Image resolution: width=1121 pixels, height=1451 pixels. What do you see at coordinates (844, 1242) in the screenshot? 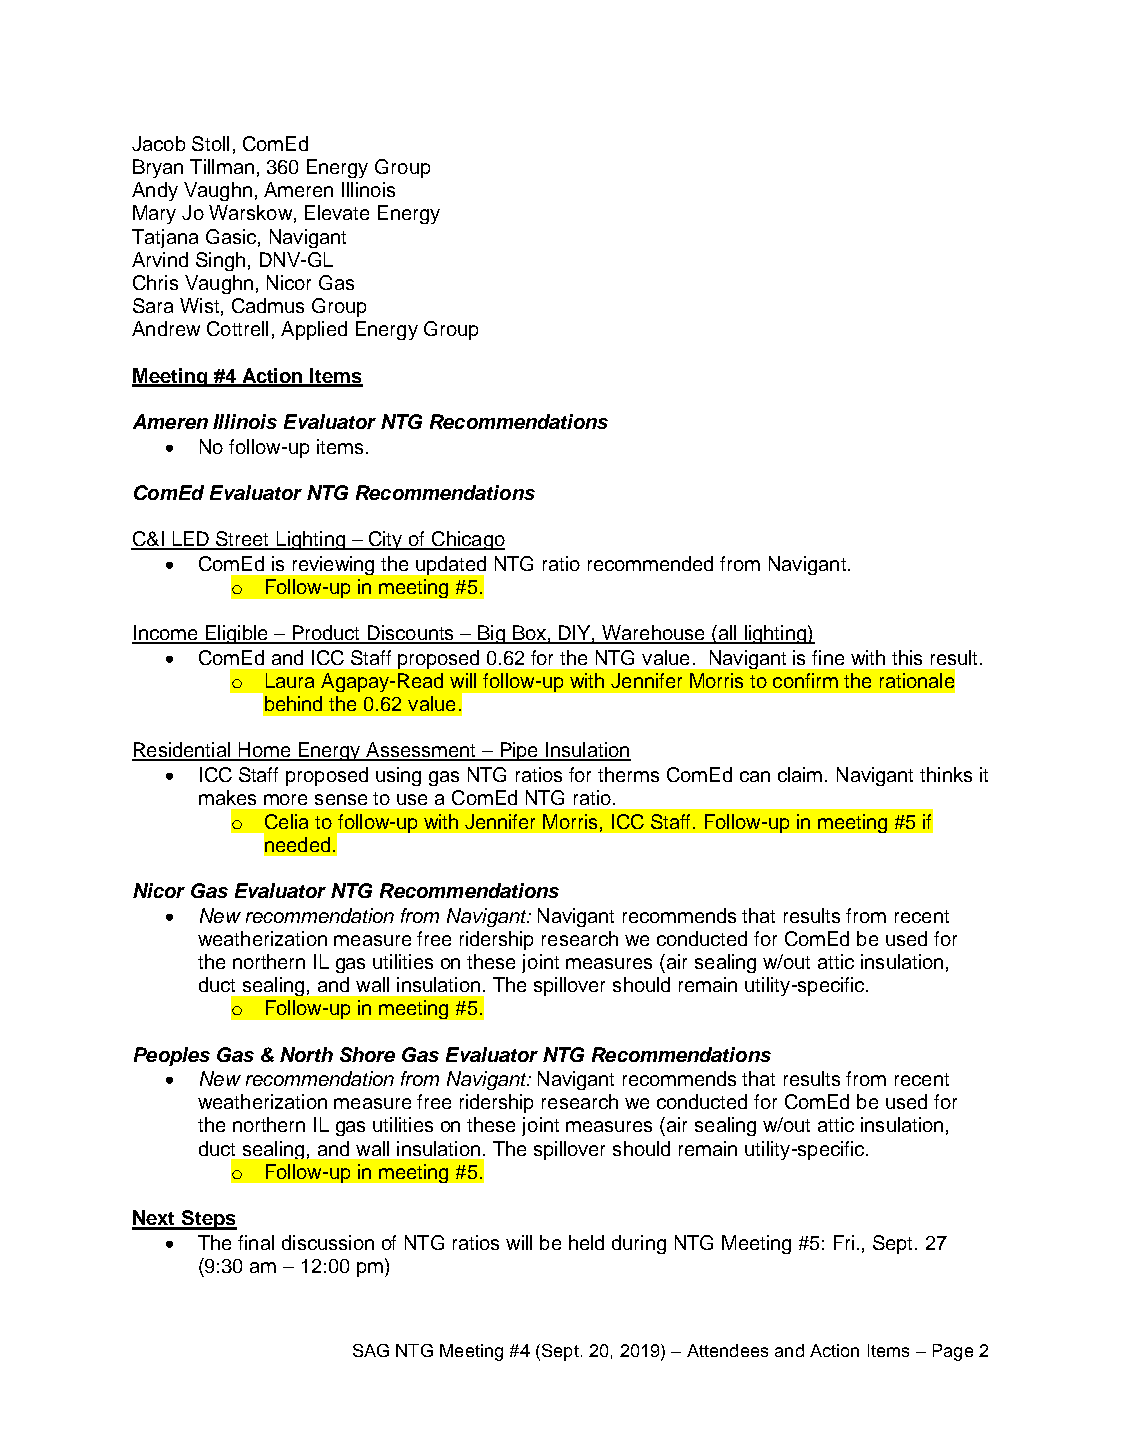
I see `Fri` at bounding box center [844, 1242].
